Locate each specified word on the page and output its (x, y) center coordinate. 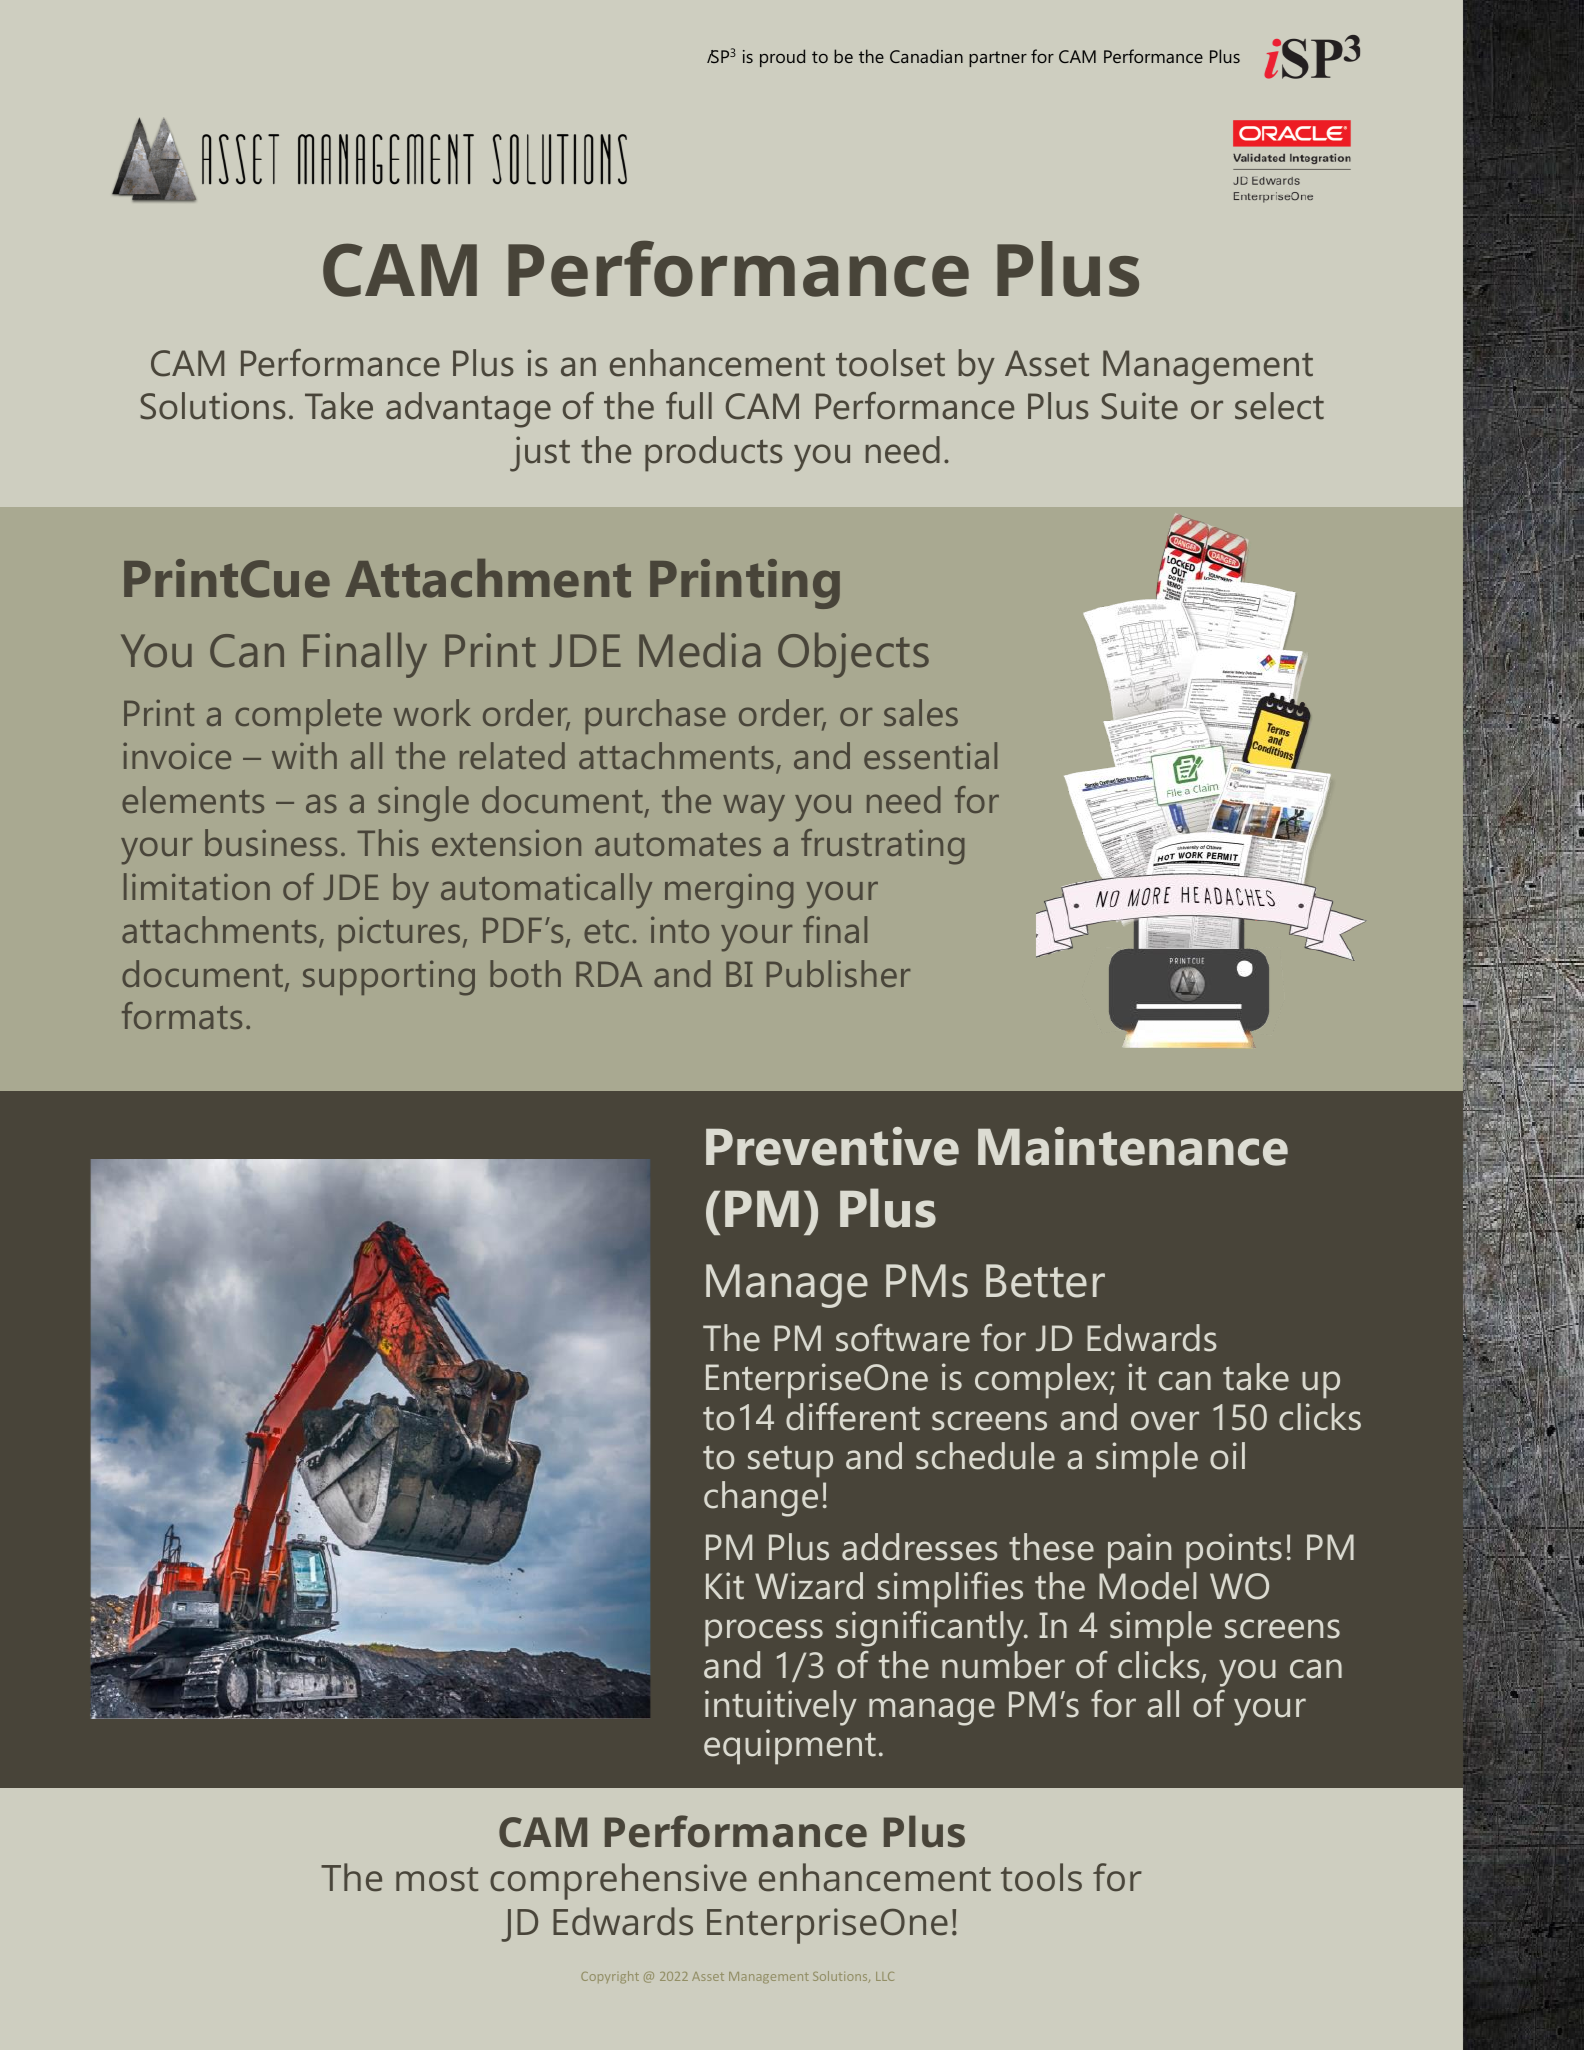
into (680, 929)
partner (998, 59)
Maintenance (1133, 1146)
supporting (389, 978)
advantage (468, 410)
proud (782, 58)
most (437, 1879)
